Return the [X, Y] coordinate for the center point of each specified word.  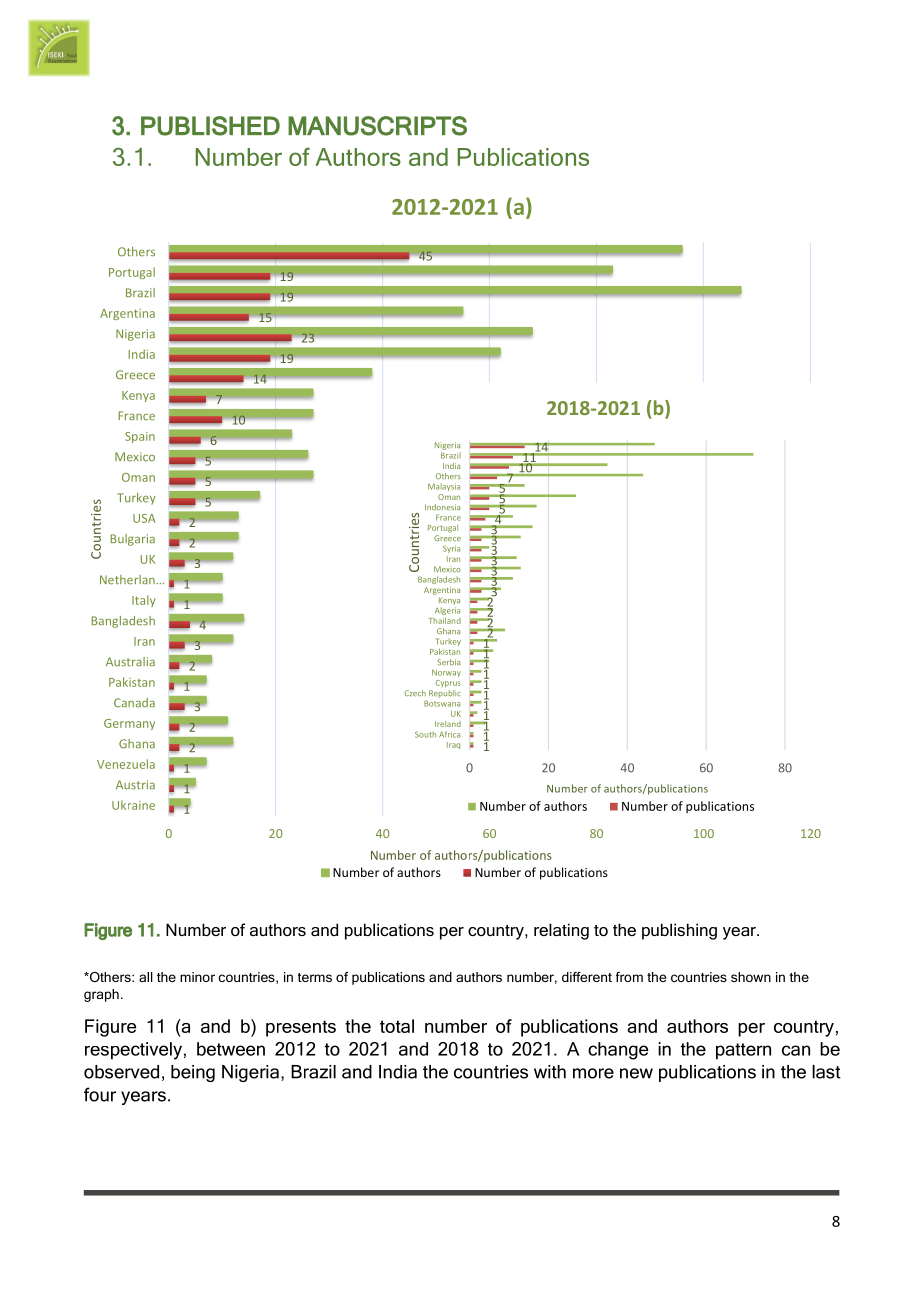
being [193, 1073]
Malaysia [444, 487]
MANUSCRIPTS [377, 126]
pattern [743, 1051]
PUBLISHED [210, 126]
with [550, 1072]
